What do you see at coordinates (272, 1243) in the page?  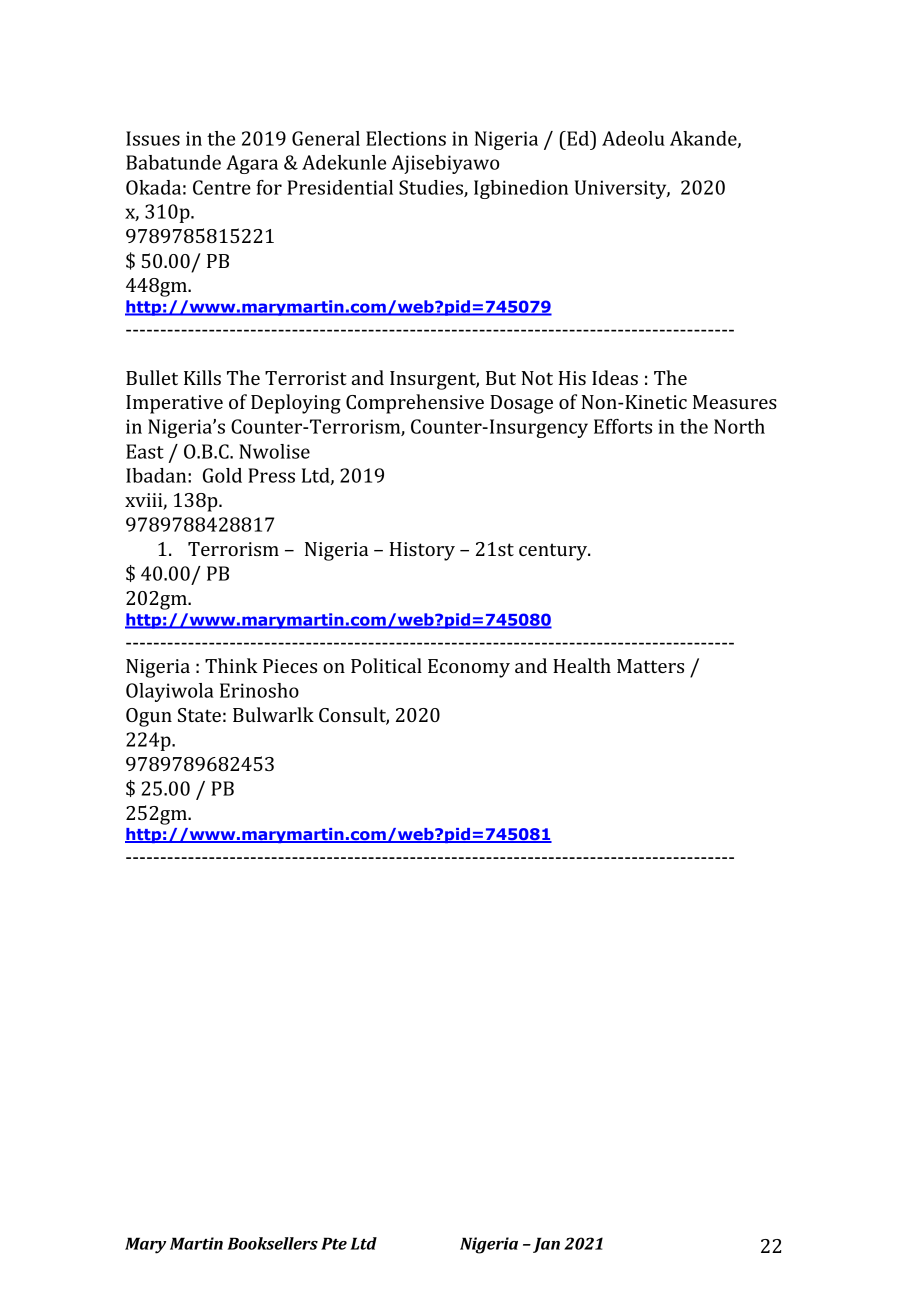 I see `Booksellers` at bounding box center [272, 1243].
